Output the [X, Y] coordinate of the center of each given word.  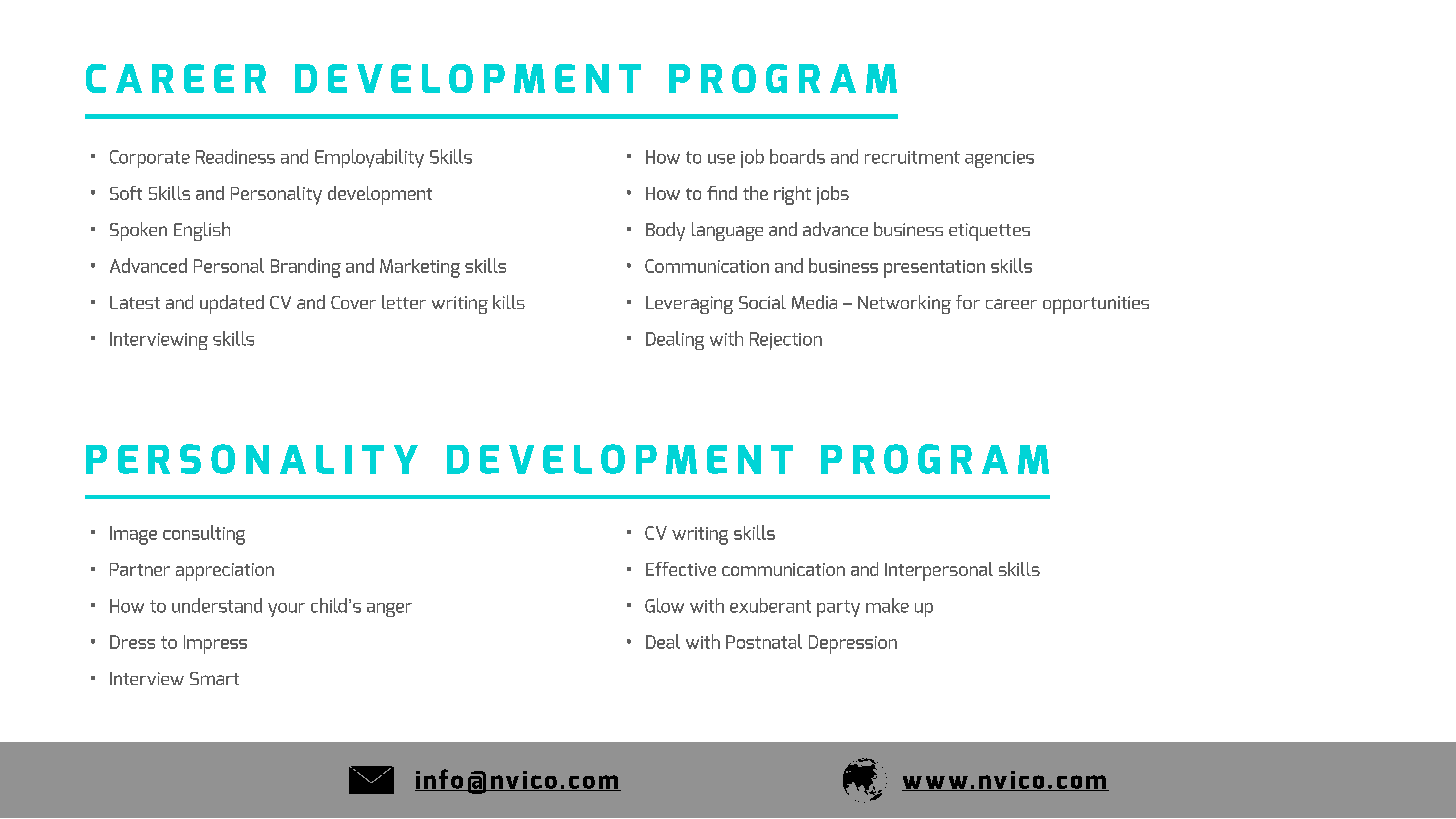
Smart [214, 678]
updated [232, 304]
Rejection [786, 341]
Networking [904, 304]
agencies [999, 159]
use [721, 159]
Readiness [235, 156]
